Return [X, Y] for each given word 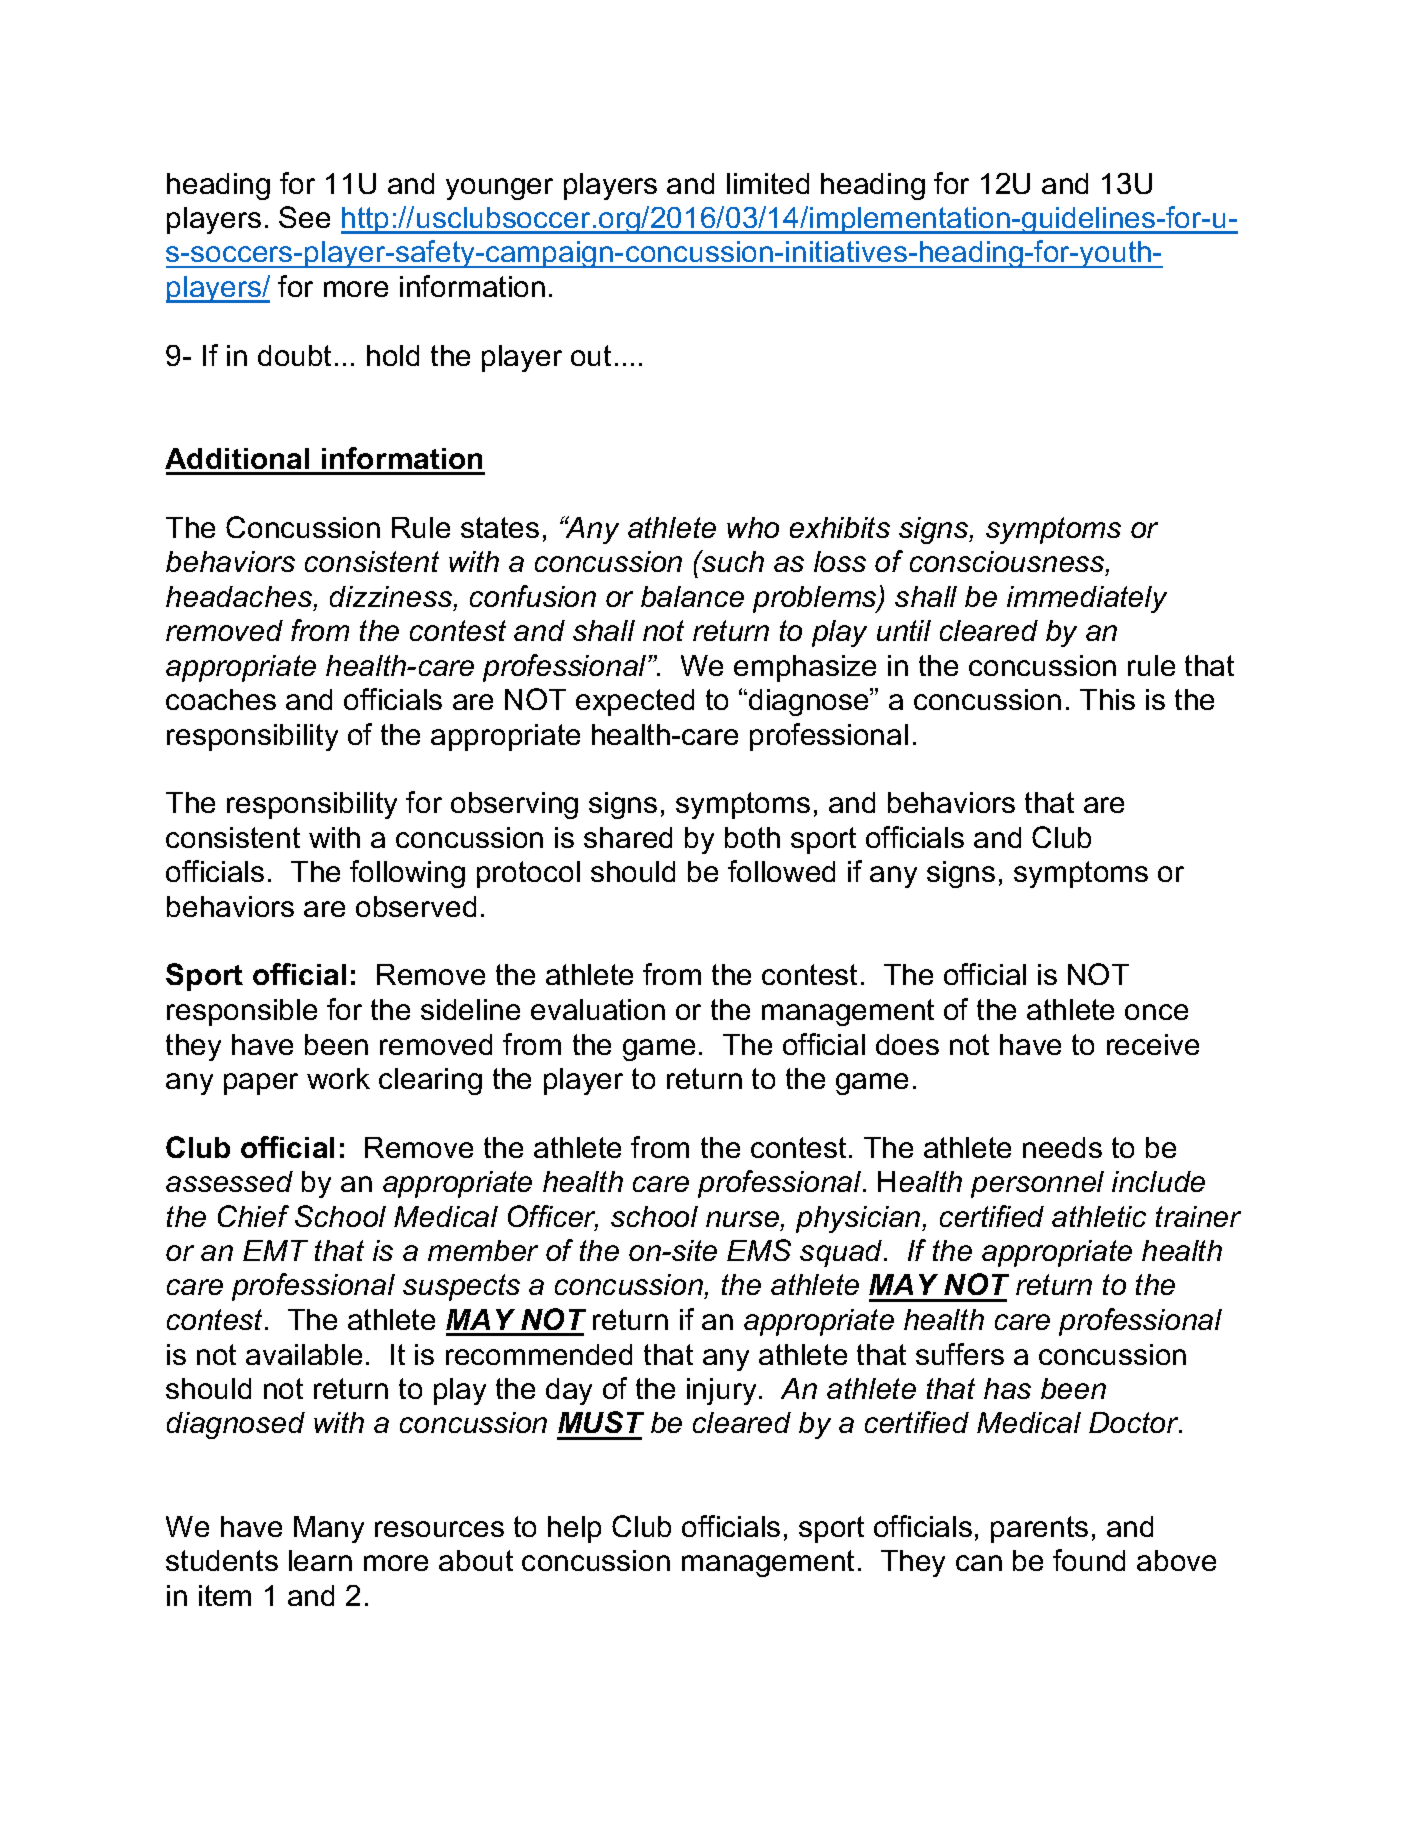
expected [635, 702]
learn [320, 1560]
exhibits [840, 527]
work [338, 1078]
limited [768, 183]
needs [1062, 1147]
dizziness [392, 598]
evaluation [598, 1009]
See [304, 217]
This [1107, 699]
